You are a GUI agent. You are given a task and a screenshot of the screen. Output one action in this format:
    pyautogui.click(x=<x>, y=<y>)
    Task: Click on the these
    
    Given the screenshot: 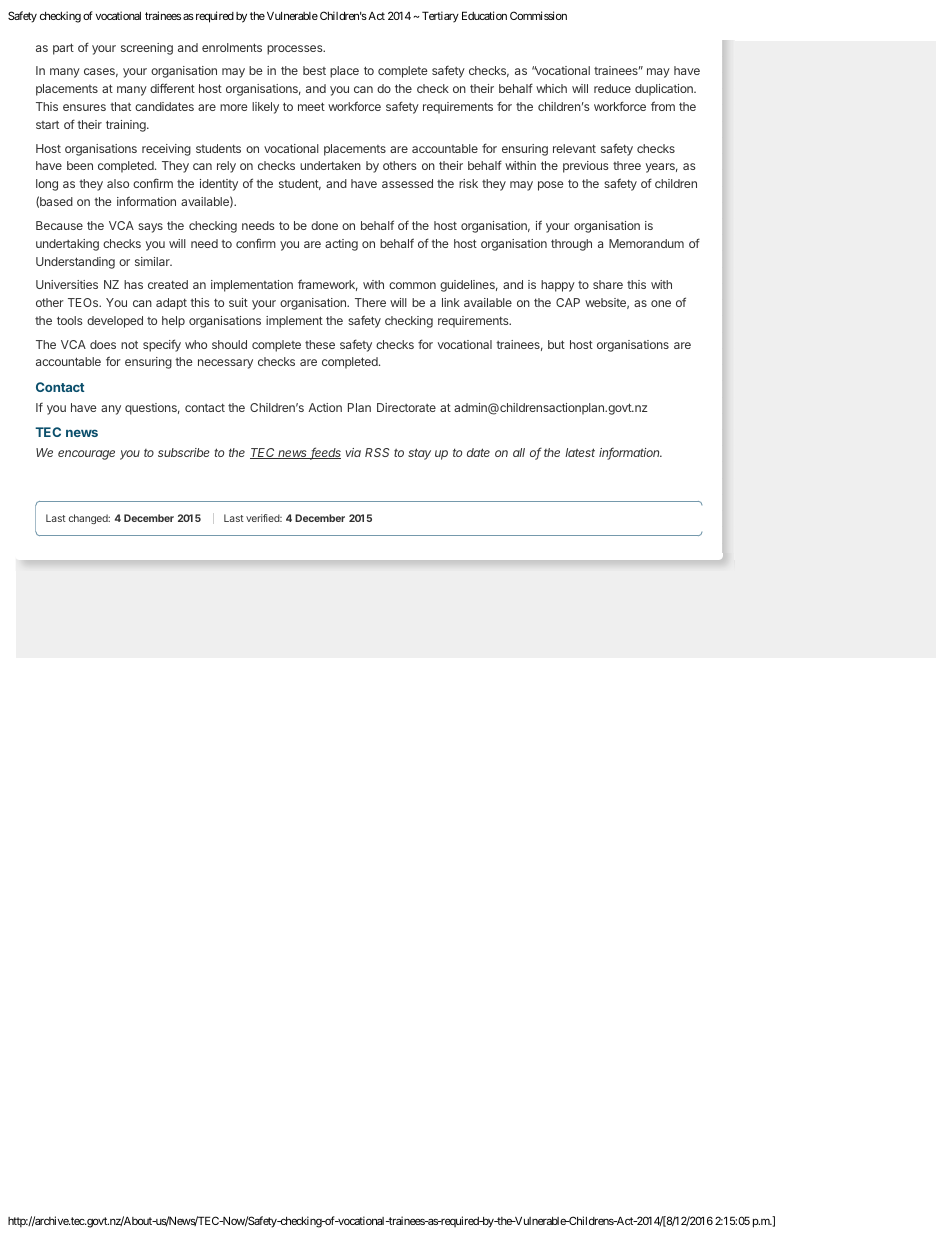 What is the action you would take?
    pyautogui.click(x=320, y=344)
